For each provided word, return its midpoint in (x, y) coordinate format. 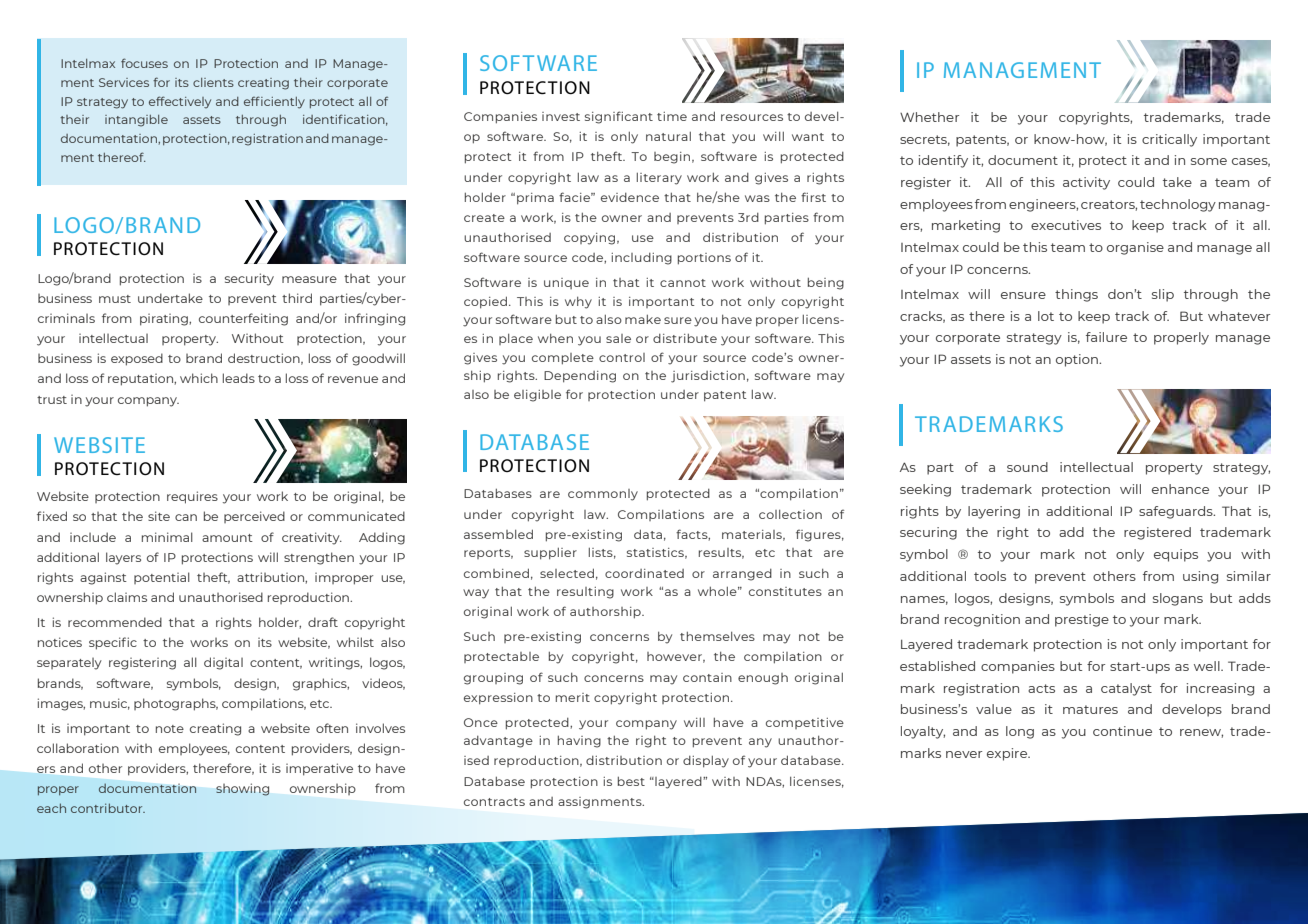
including (641, 259)
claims (127, 597)
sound (1027, 467)
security (249, 279)
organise (1135, 248)
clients (213, 82)
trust (52, 400)
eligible (537, 396)
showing (242, 789)
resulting (585, 593)
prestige (1082, 620)
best (631, 781)
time (672, 116)
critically (1169, 140)
